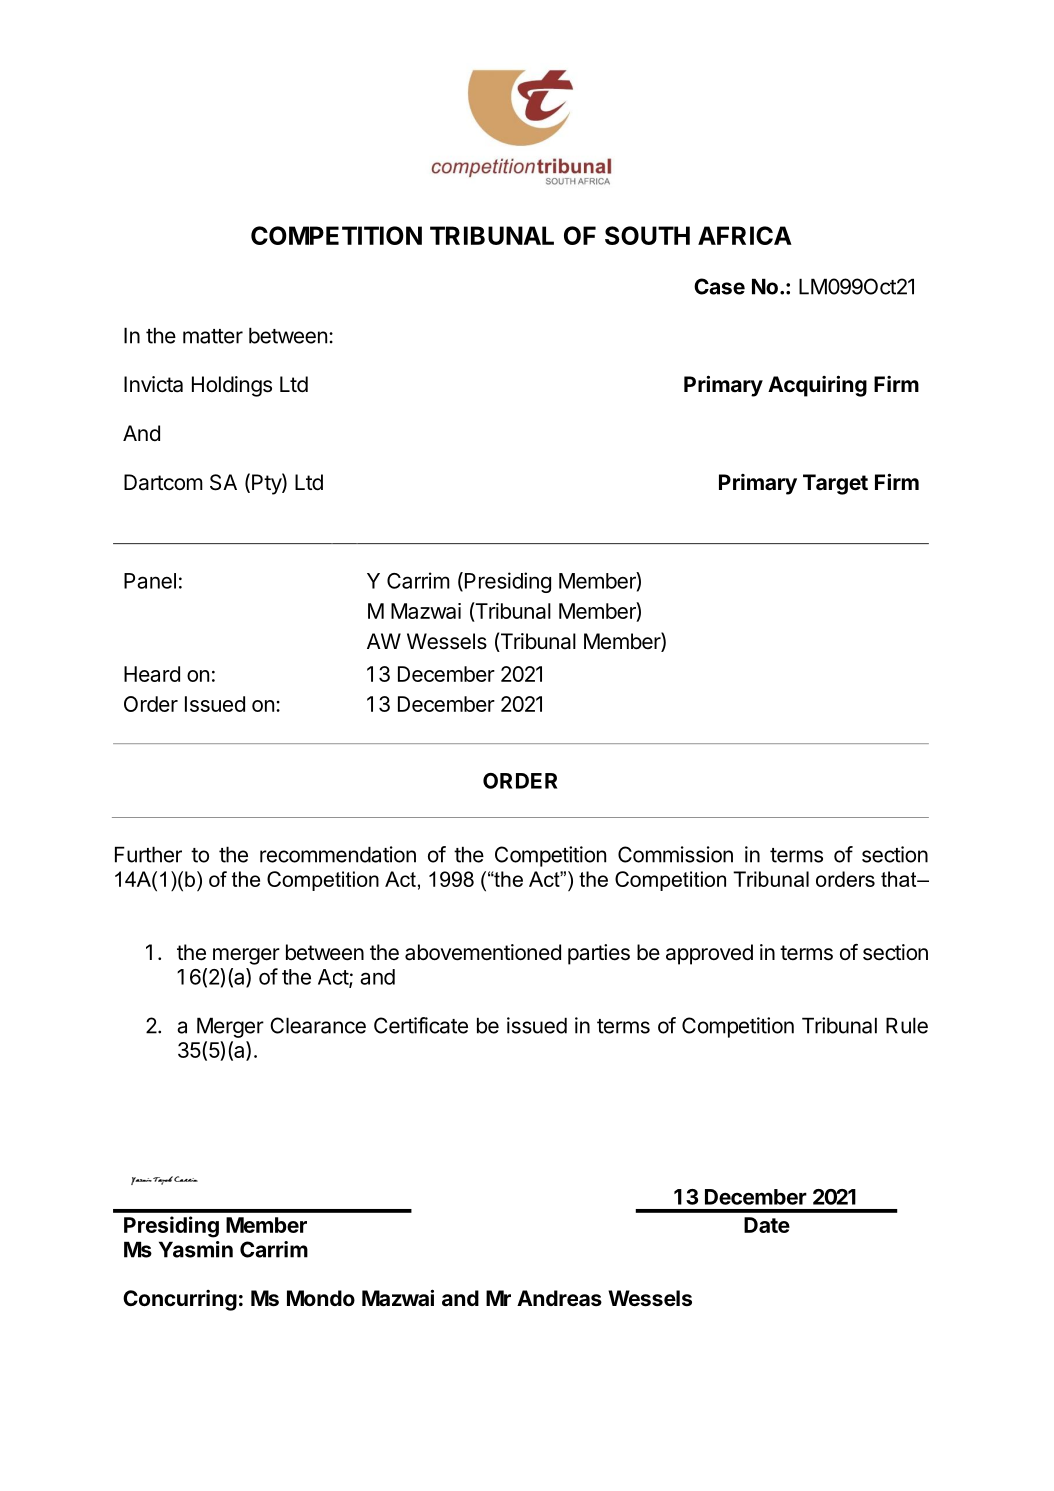 The height and width of the screenshot is (1491, 1054). What do you see at coordinates (745, 235) in the screenshot?
I see `AFRICA` at bounding box center [745, 235].
